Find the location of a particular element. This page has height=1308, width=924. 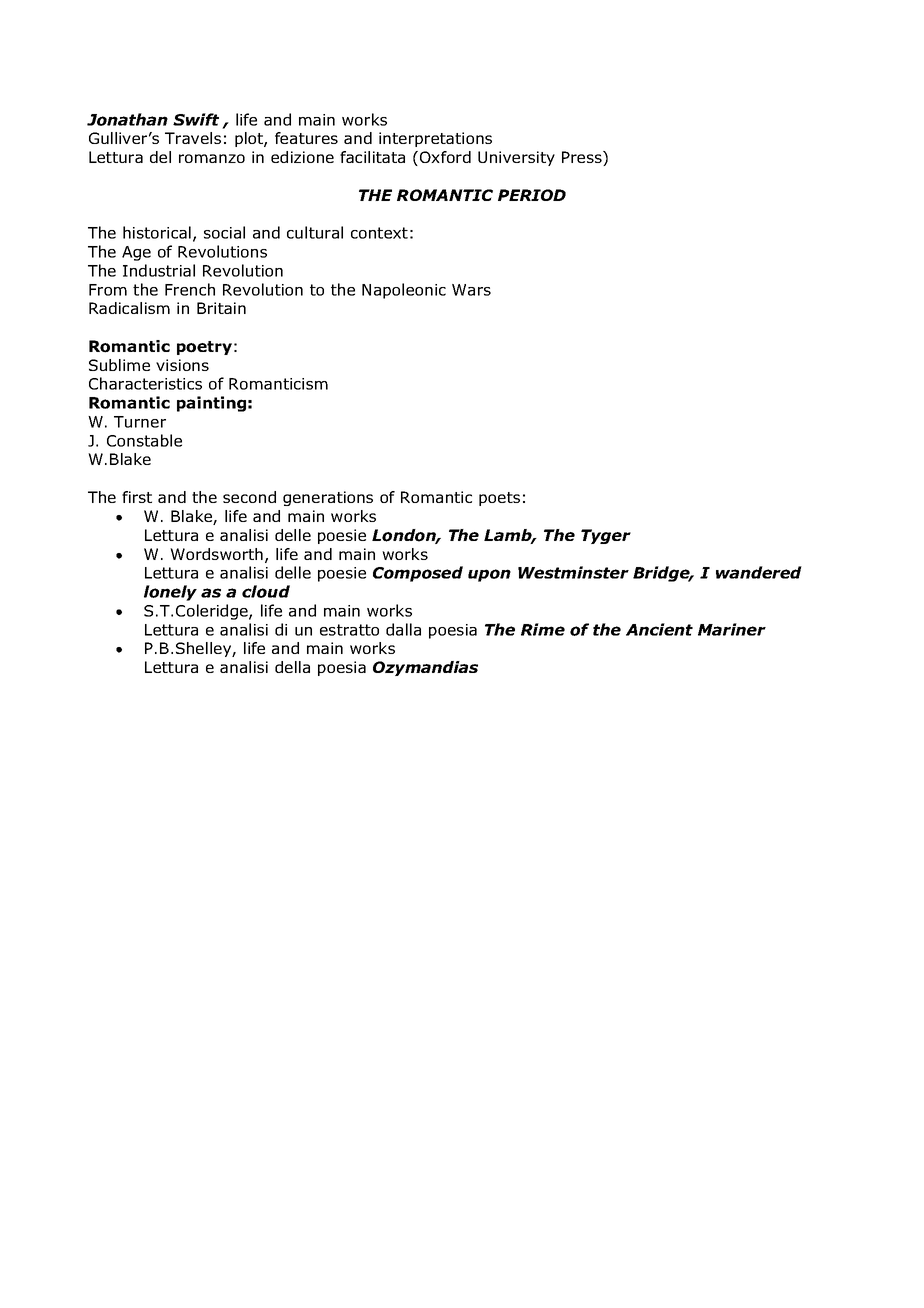

Characteristics is located at coordinates (145, 383).
